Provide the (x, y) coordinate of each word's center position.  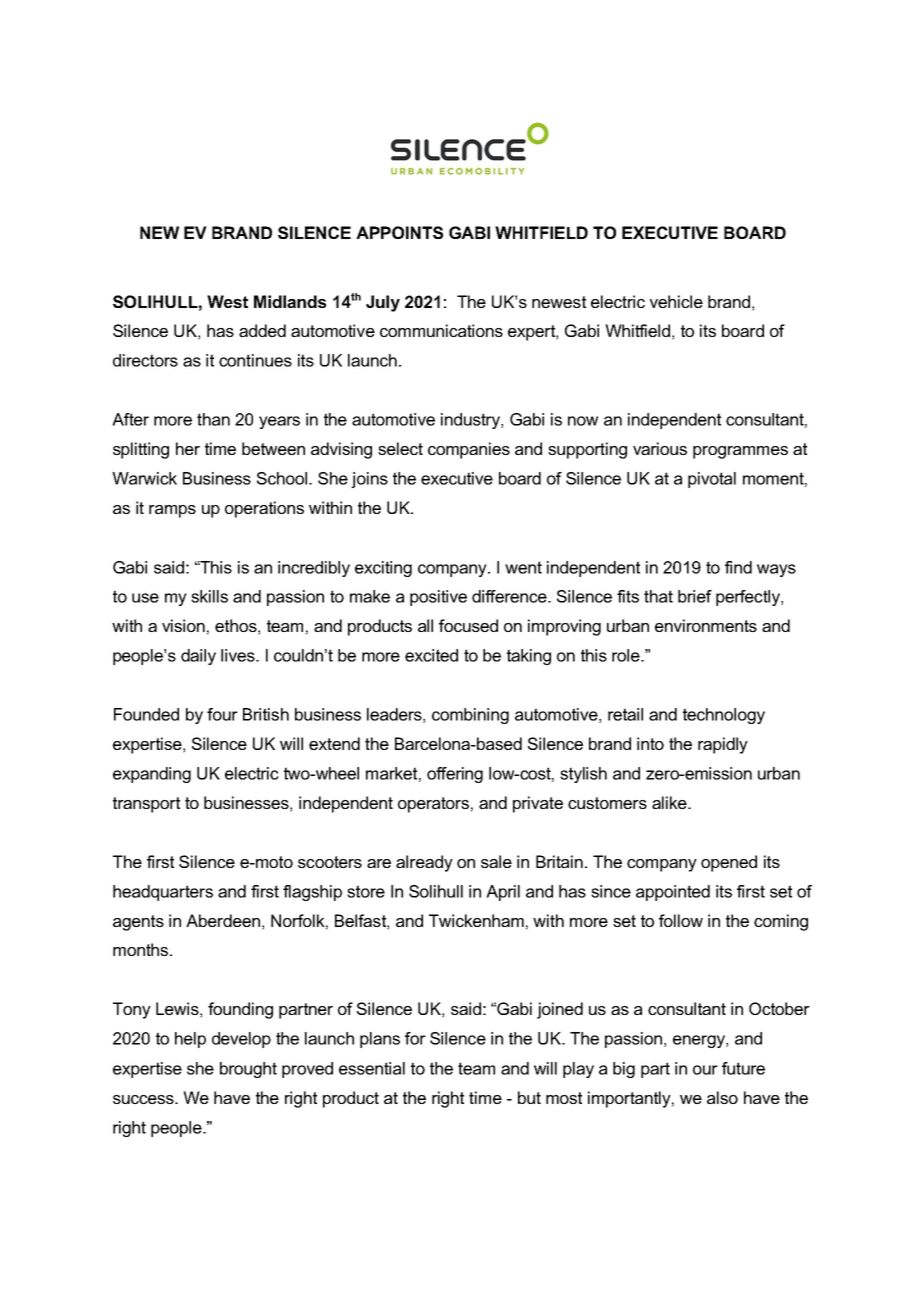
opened (729, 863)
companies (469, 450)
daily (198, 657)
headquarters (163, 893)
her (188, 448)
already (424, 863)
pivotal (712, 480)
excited (431, 655)
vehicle (676, 301)
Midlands (290, 301)
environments (706, 625)
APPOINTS (399, 232)
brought (248, 1070)
